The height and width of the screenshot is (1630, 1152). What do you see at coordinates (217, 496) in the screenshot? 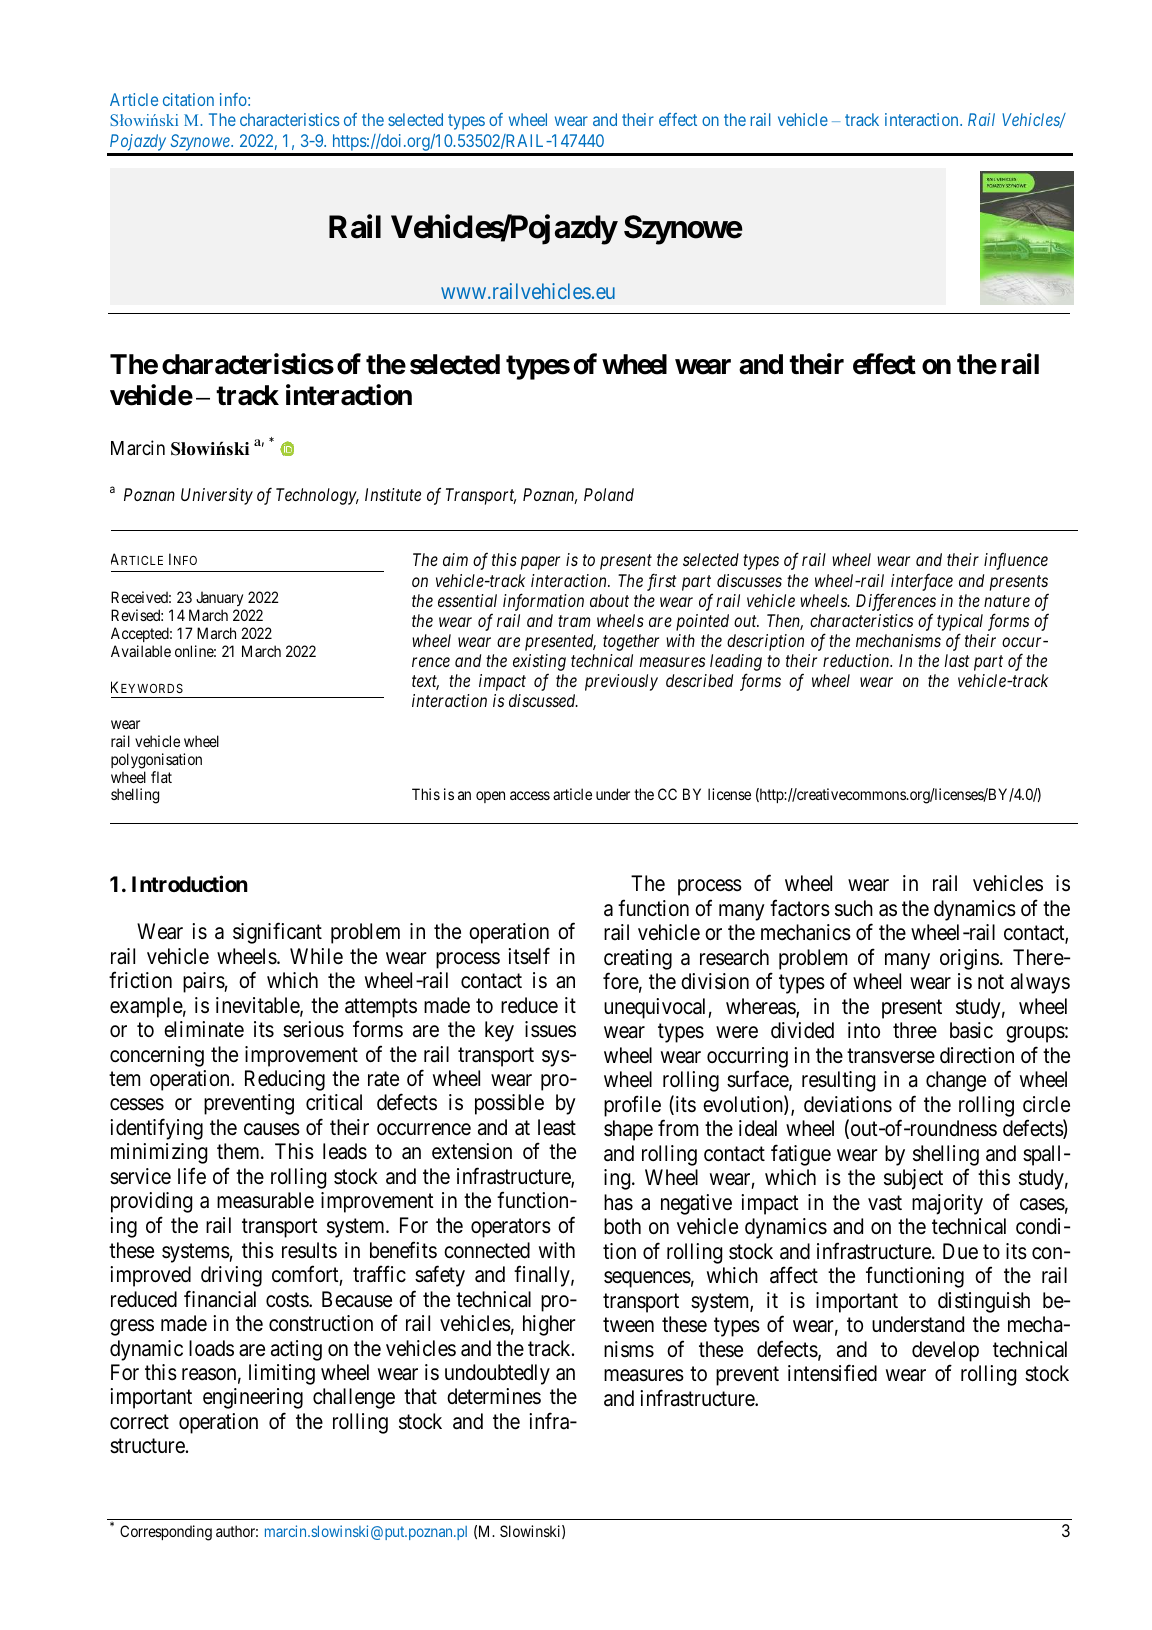
I see `University` at bounding box center [217, 496].
